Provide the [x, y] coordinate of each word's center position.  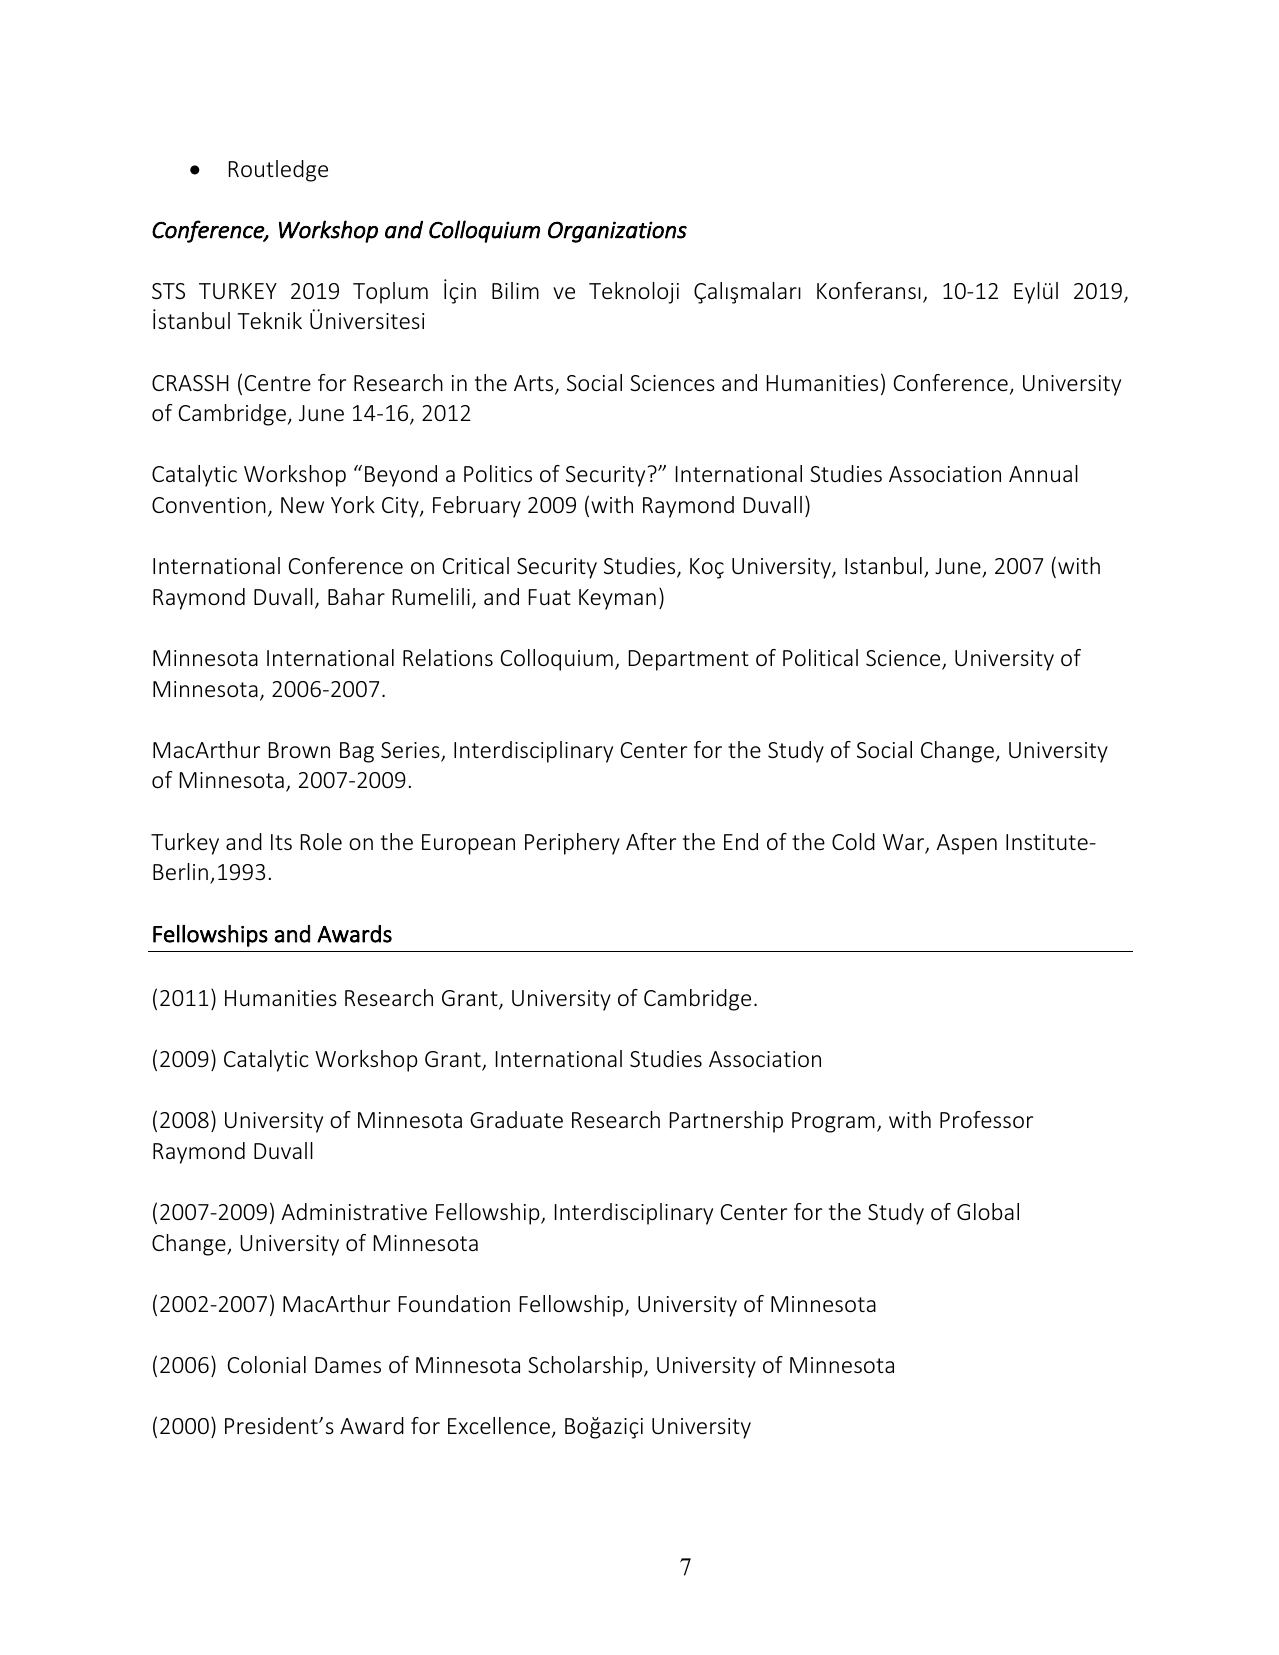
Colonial [267, 1364]
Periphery [572, 844]
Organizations [617, 232]
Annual [1043, 473]
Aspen [967, 844]
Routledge [278, 171]
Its [281, 842]
